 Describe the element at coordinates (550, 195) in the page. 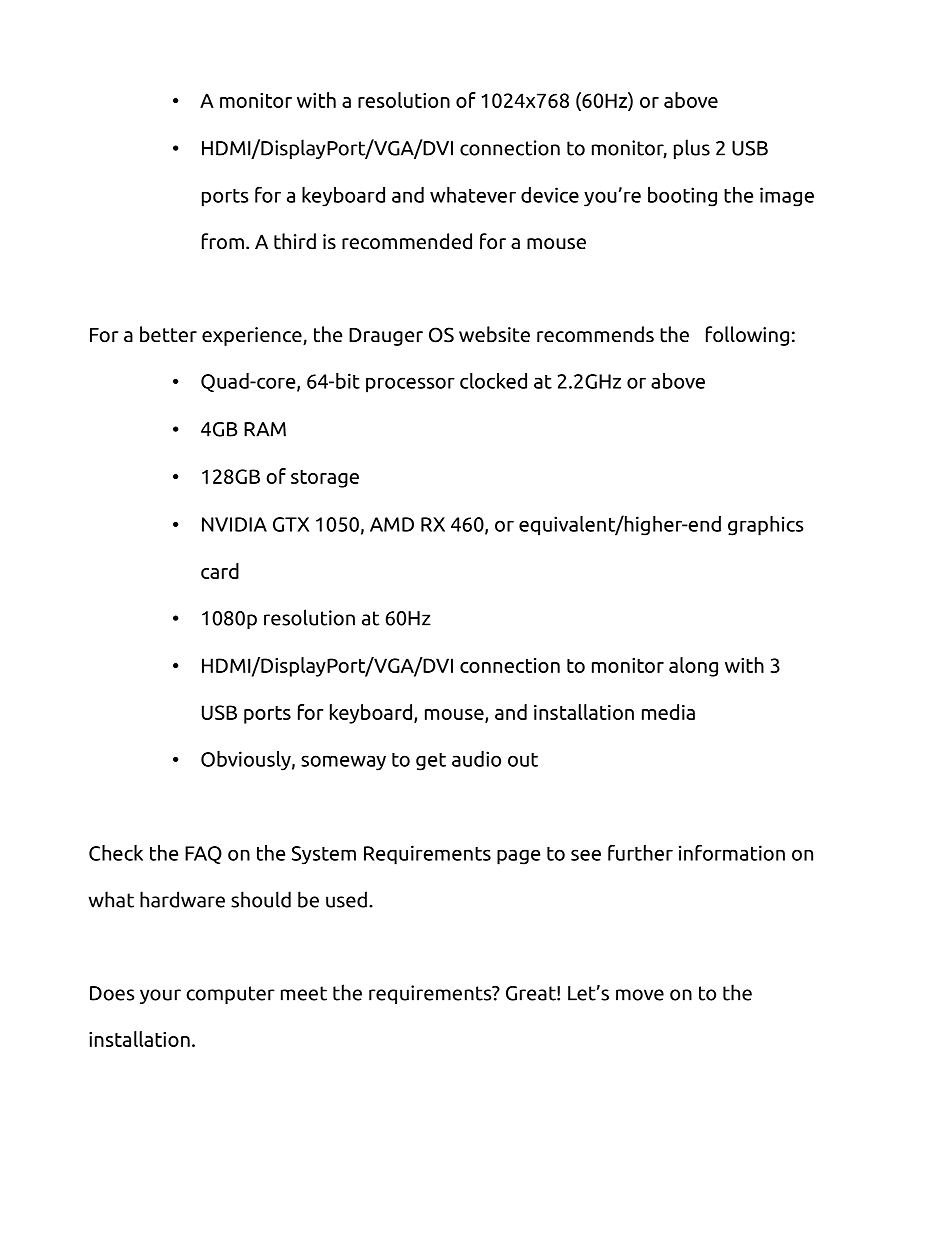

I see `device` at that location.
